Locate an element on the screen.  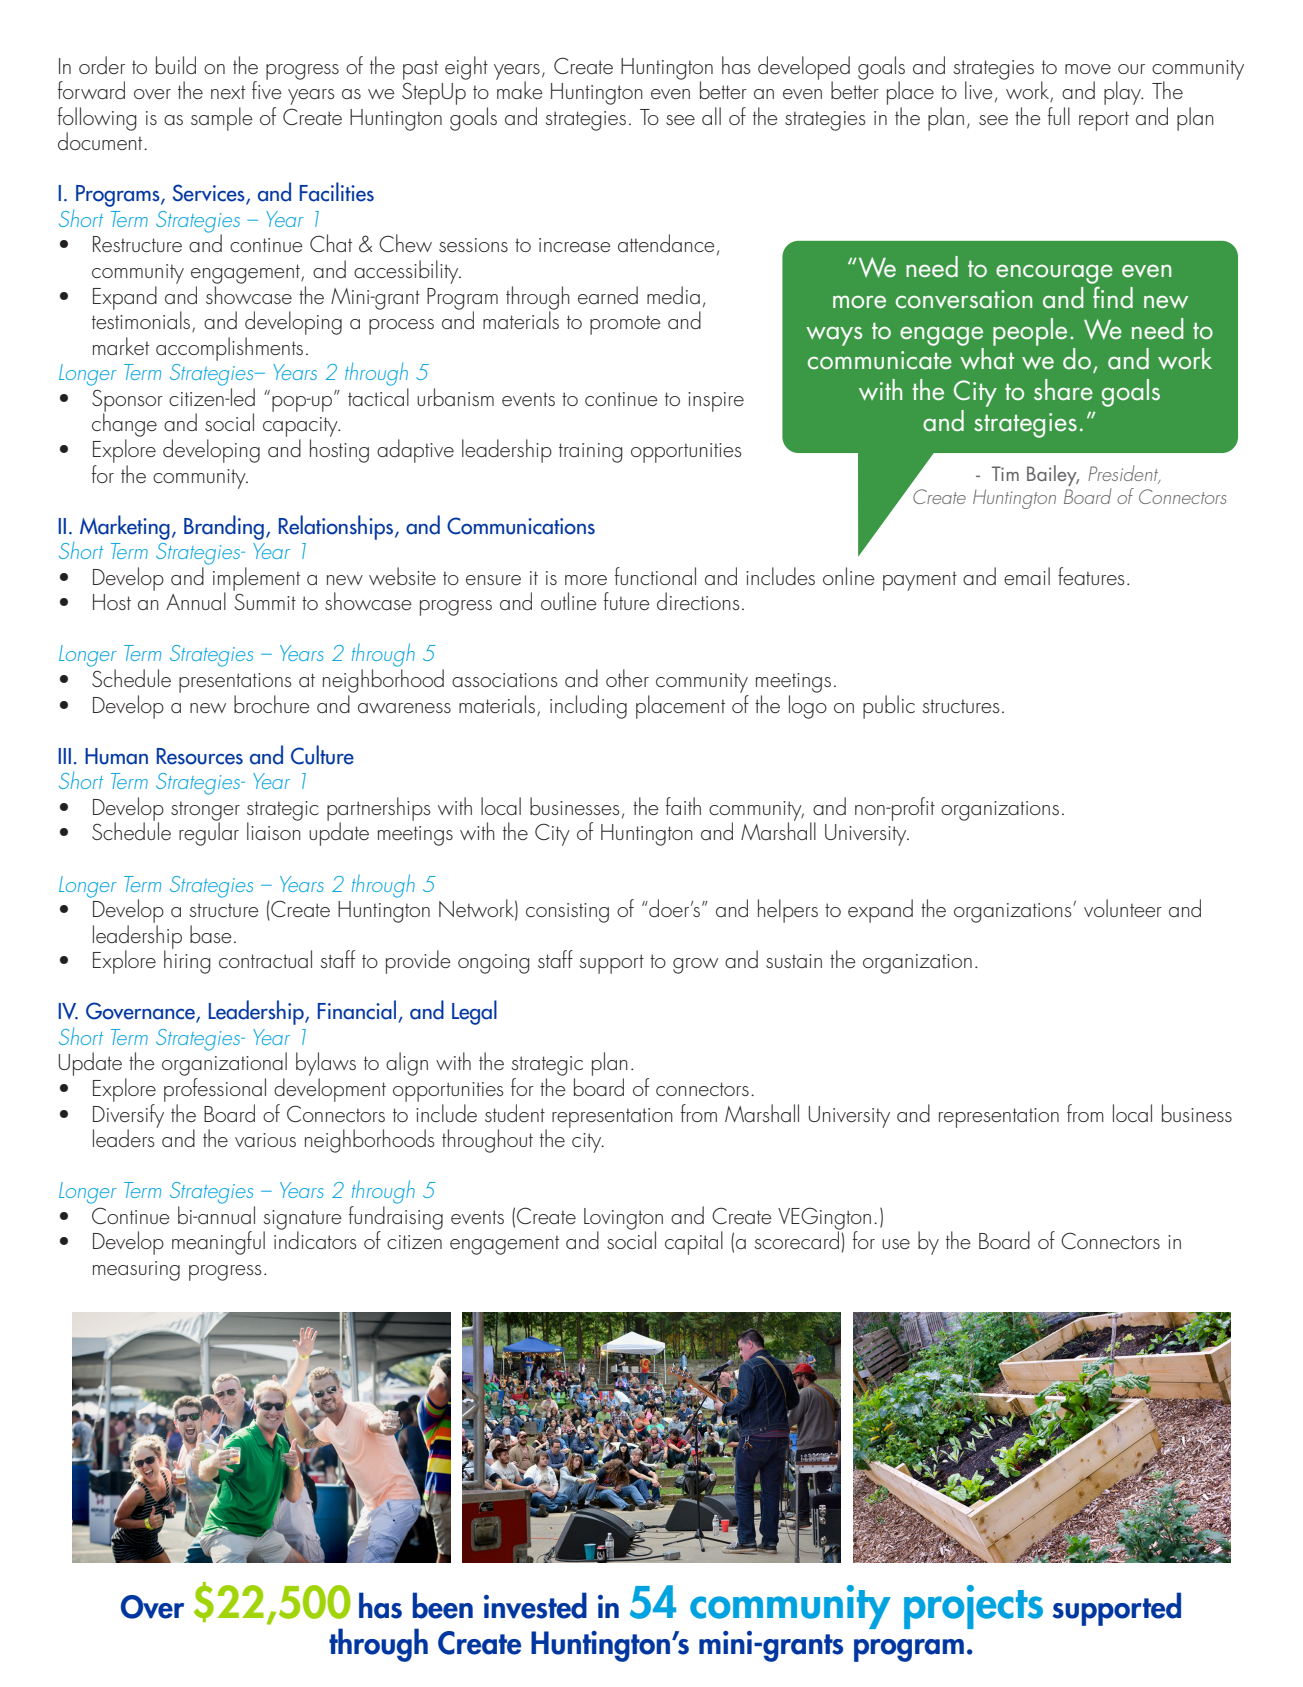
make is located at coordinates (519, 89).
